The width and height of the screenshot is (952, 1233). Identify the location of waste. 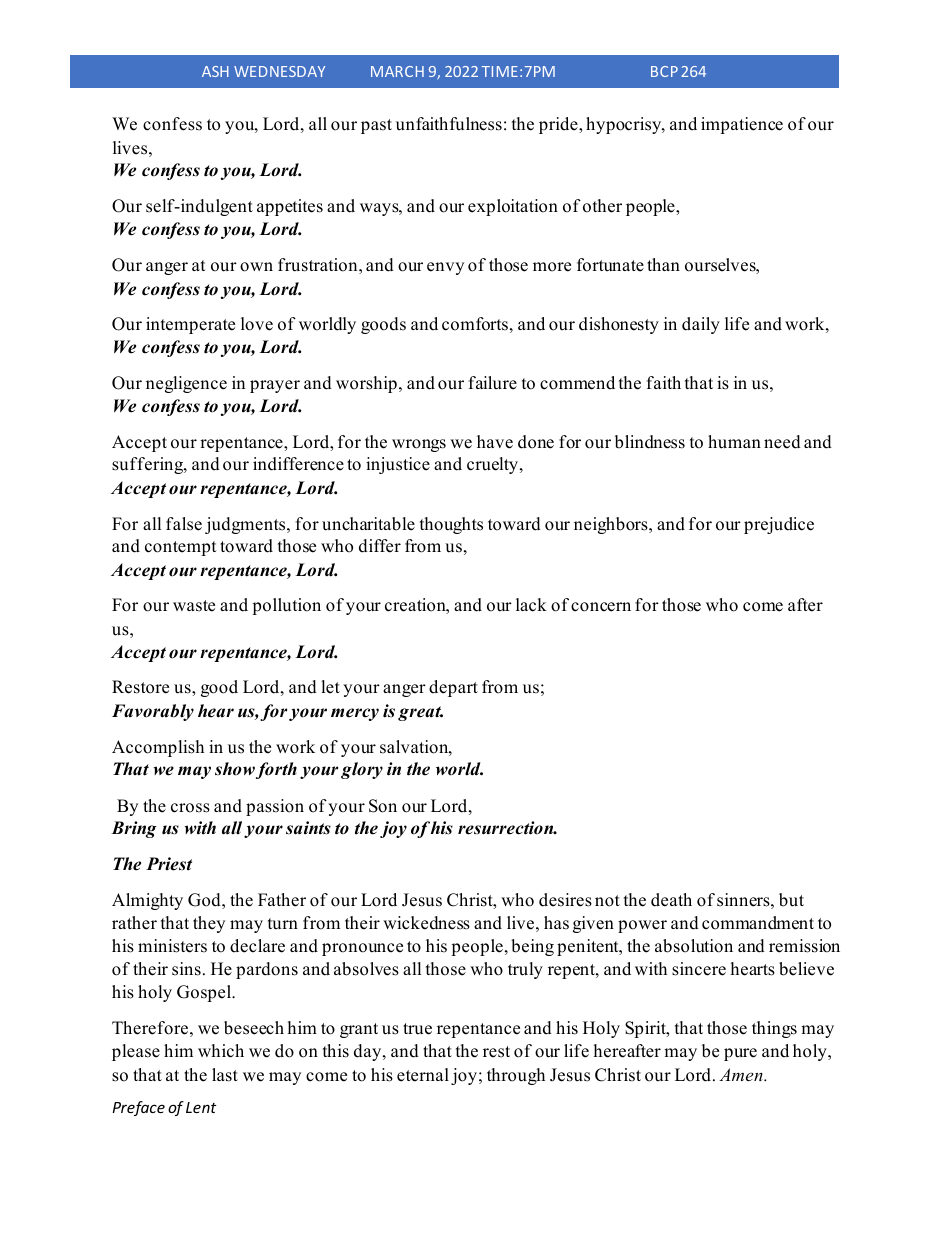
(194, 606).
